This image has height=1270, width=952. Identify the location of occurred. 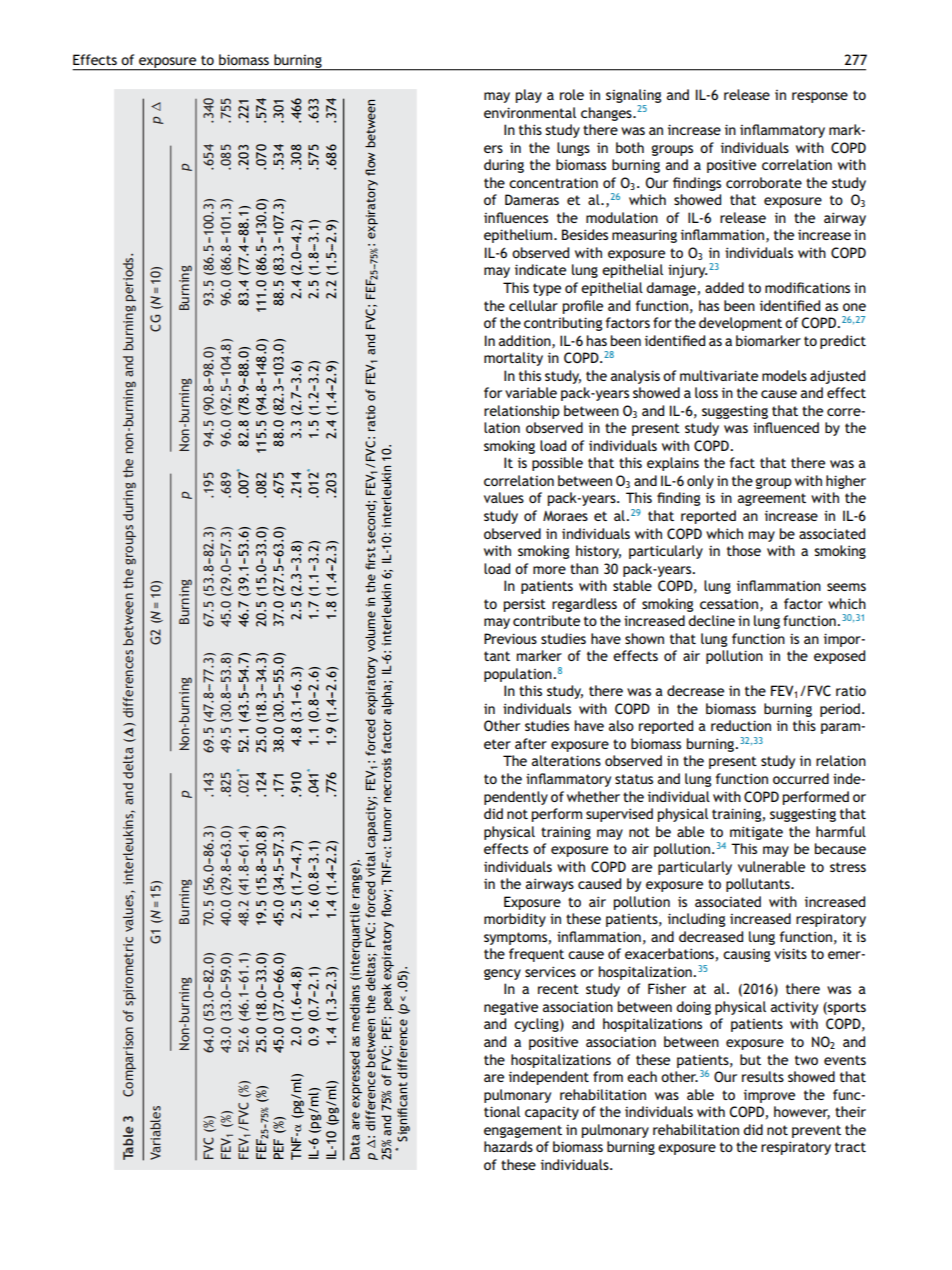
(801, 778).
